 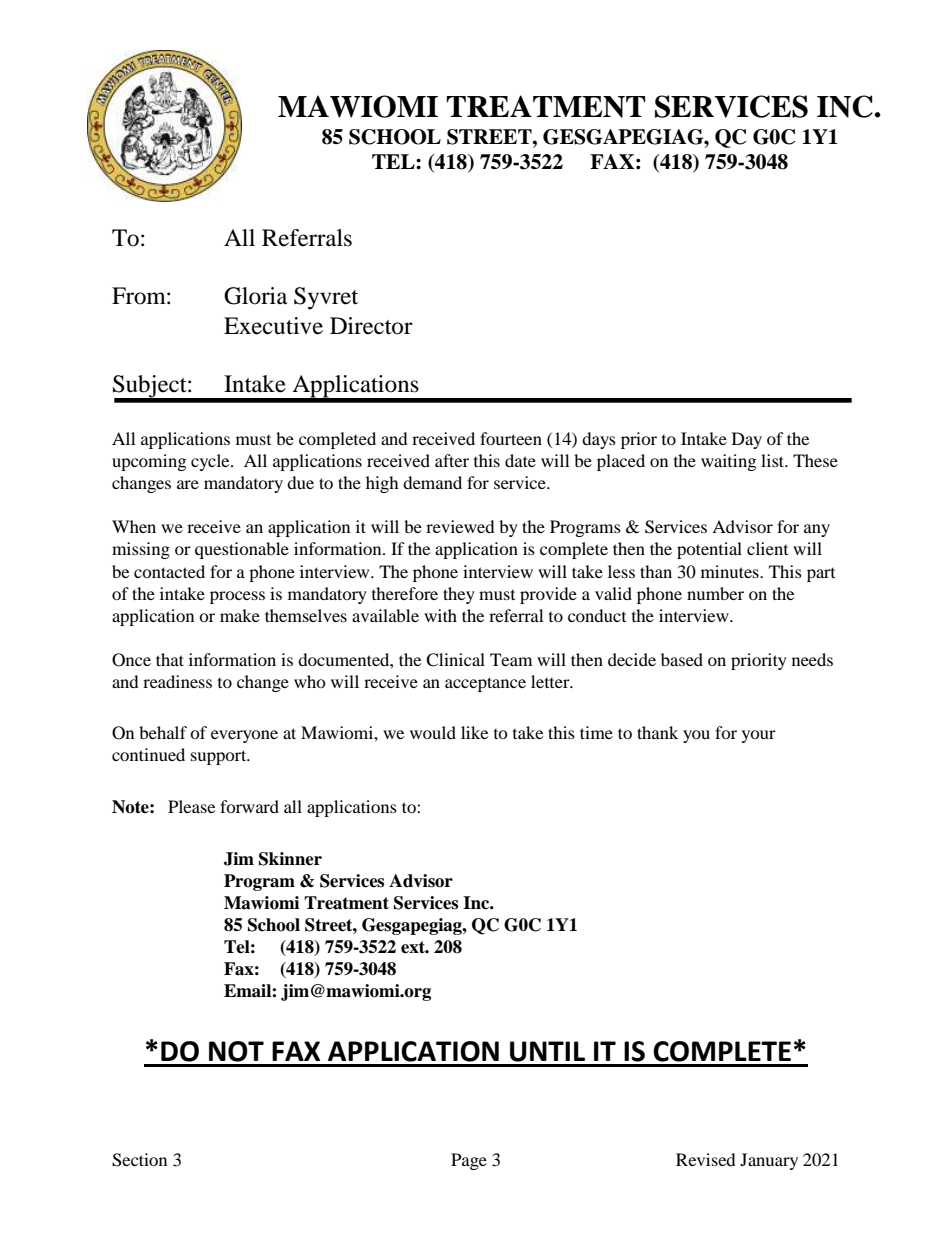 I want to click on Section, so click(x=139, y=1160).
